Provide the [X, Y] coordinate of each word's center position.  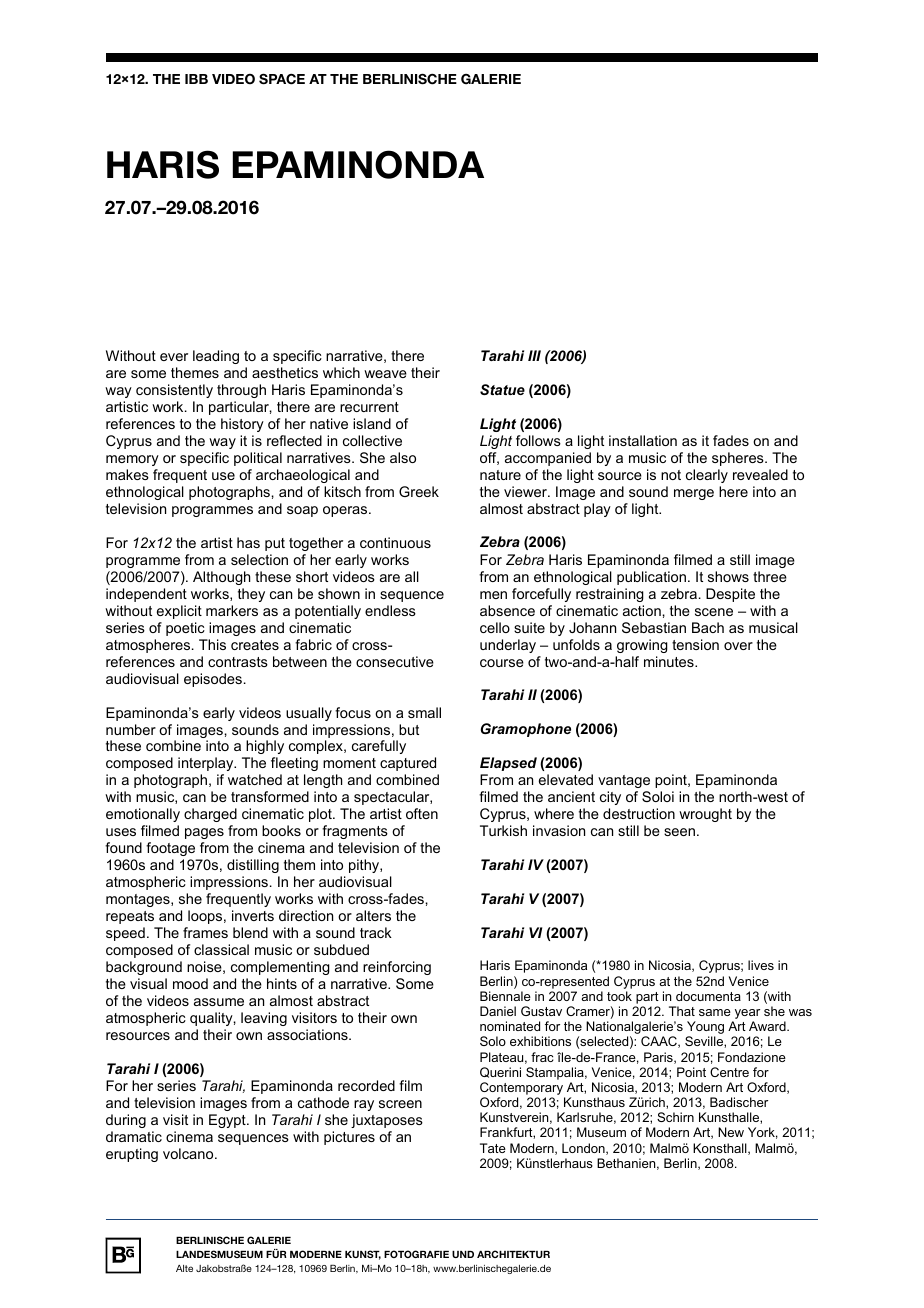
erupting [132, 1155]
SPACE [282, 79]
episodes [213, 680]
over [738, 646]
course [502, 663]
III [534, 355]
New [731, 1132]
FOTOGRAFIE [416, 1254]
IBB [196, 79]
